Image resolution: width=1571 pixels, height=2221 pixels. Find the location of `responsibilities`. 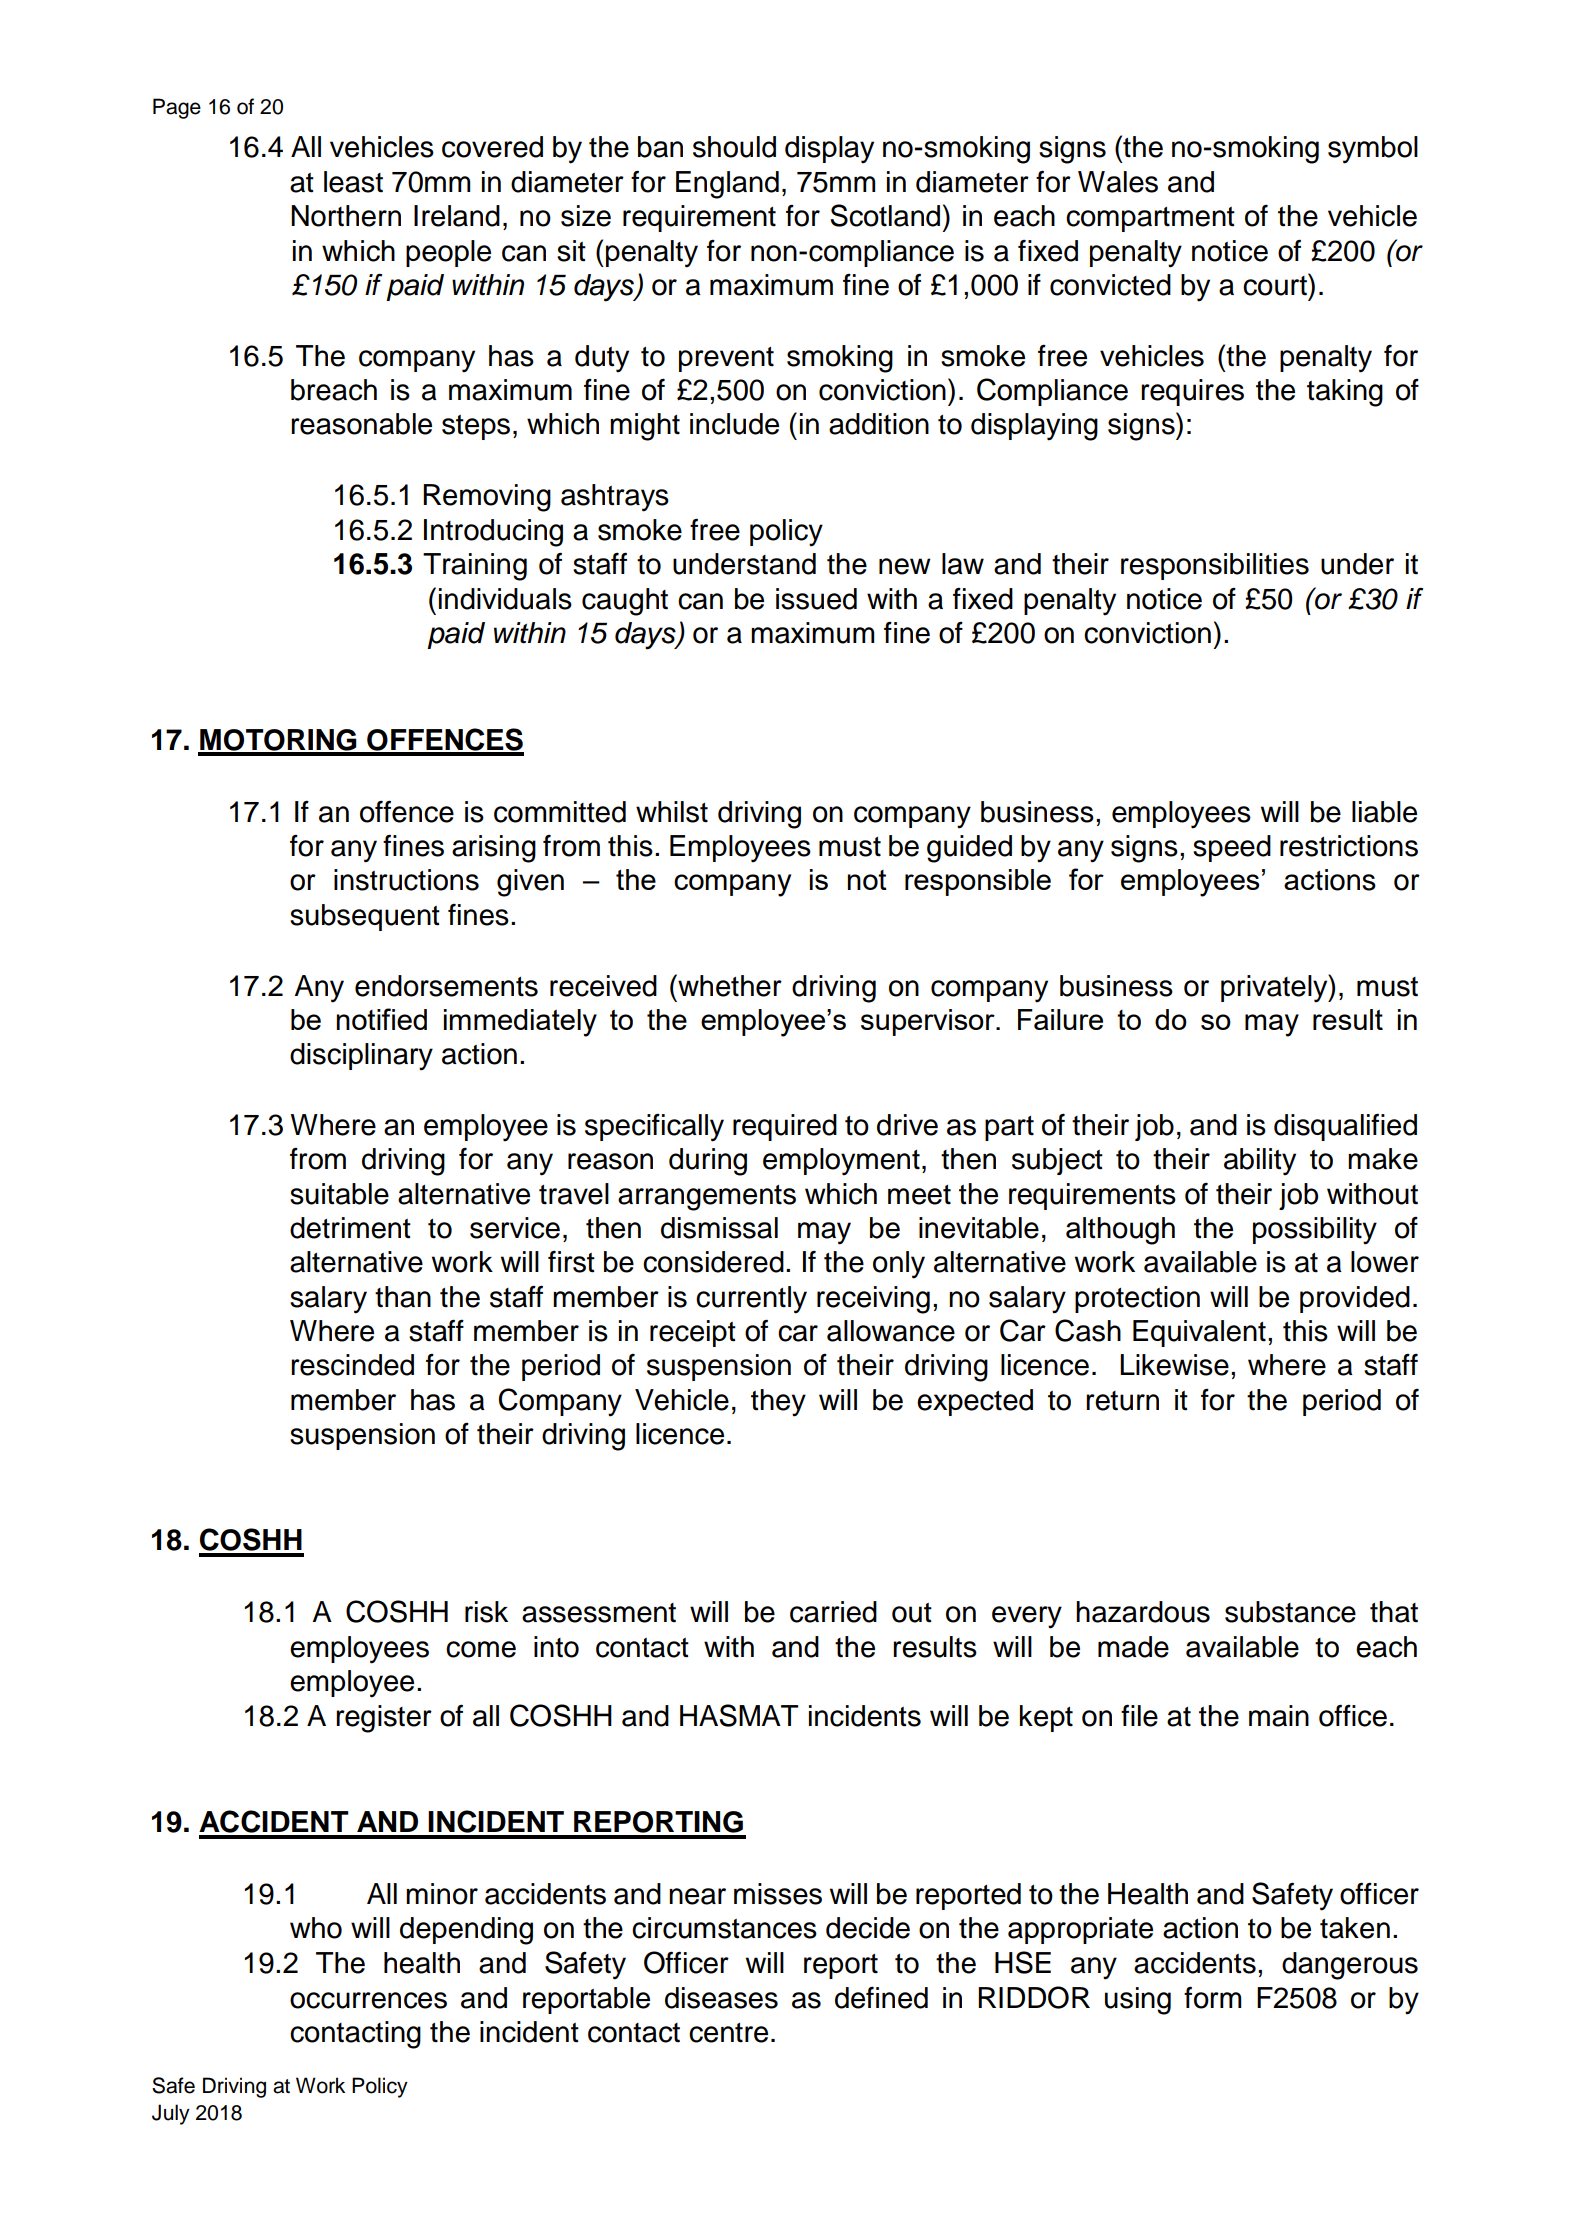

responsibilities is located at coordinates (1215, 566).
